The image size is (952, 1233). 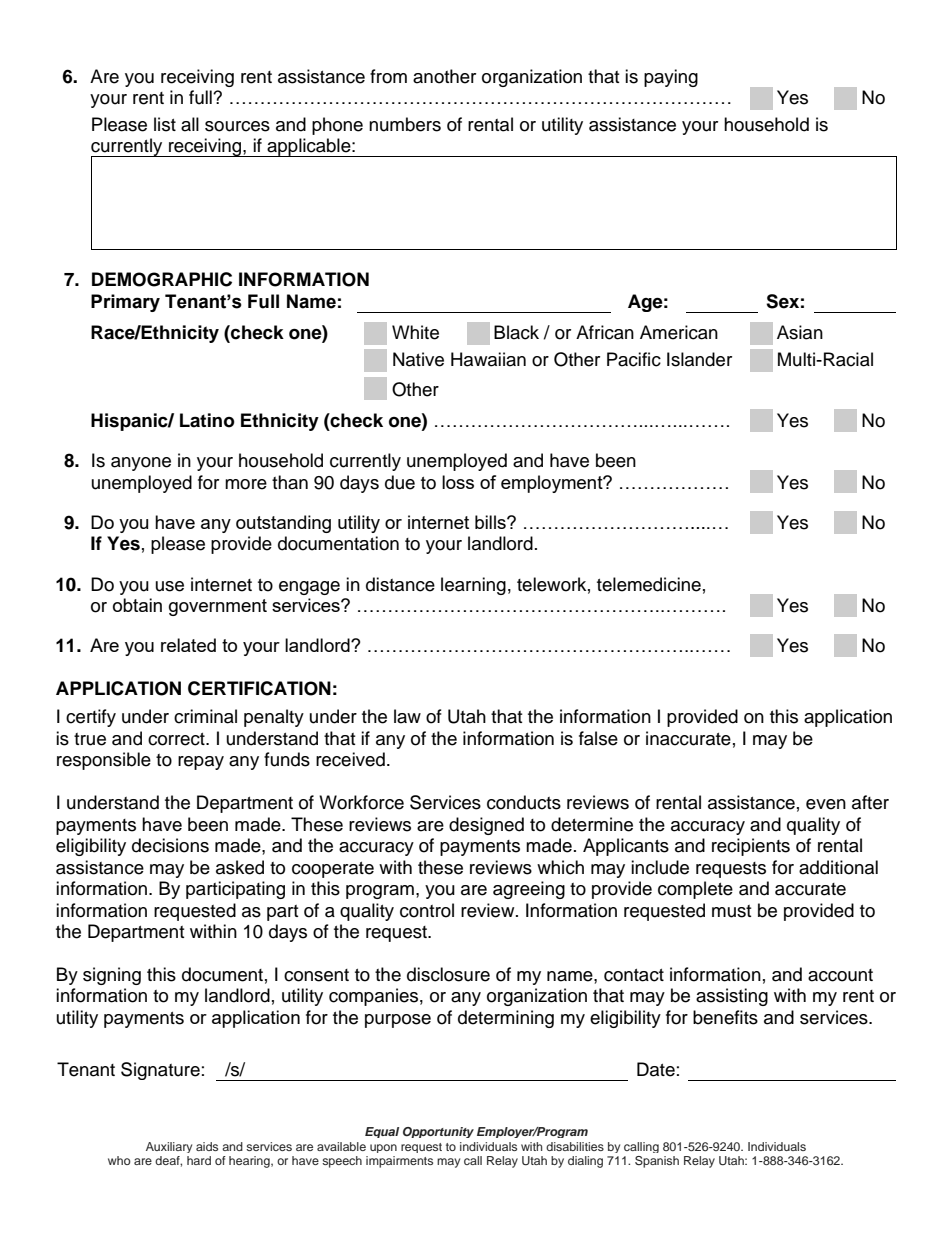 What do you see at coordinates (657, 1162) in the screenshot?
I see `Spanish` at bounding box center [657, 1162].
